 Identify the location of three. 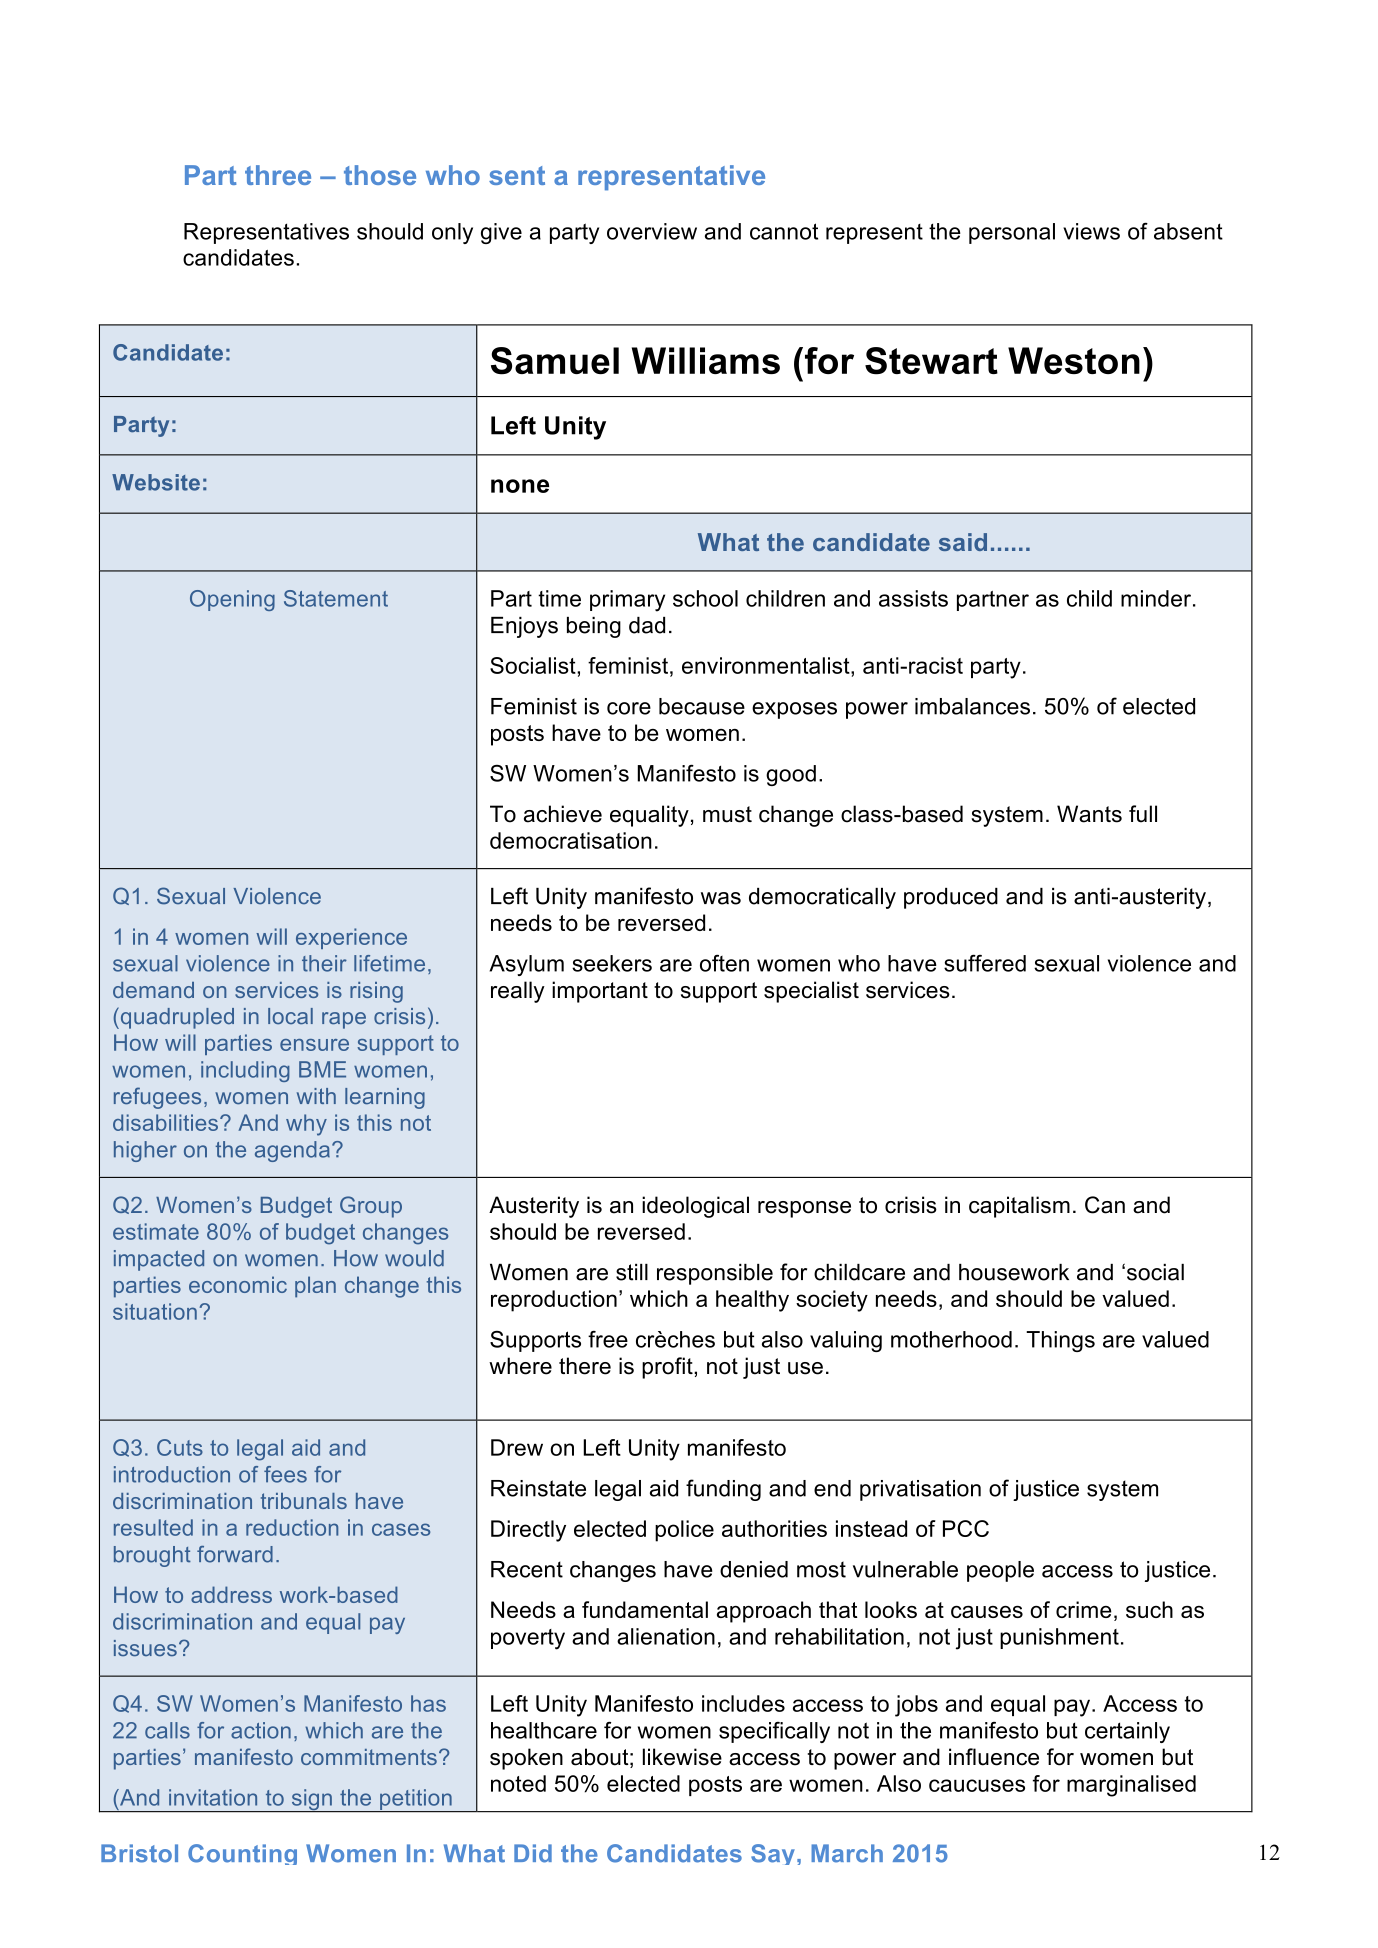
(278, 175).
